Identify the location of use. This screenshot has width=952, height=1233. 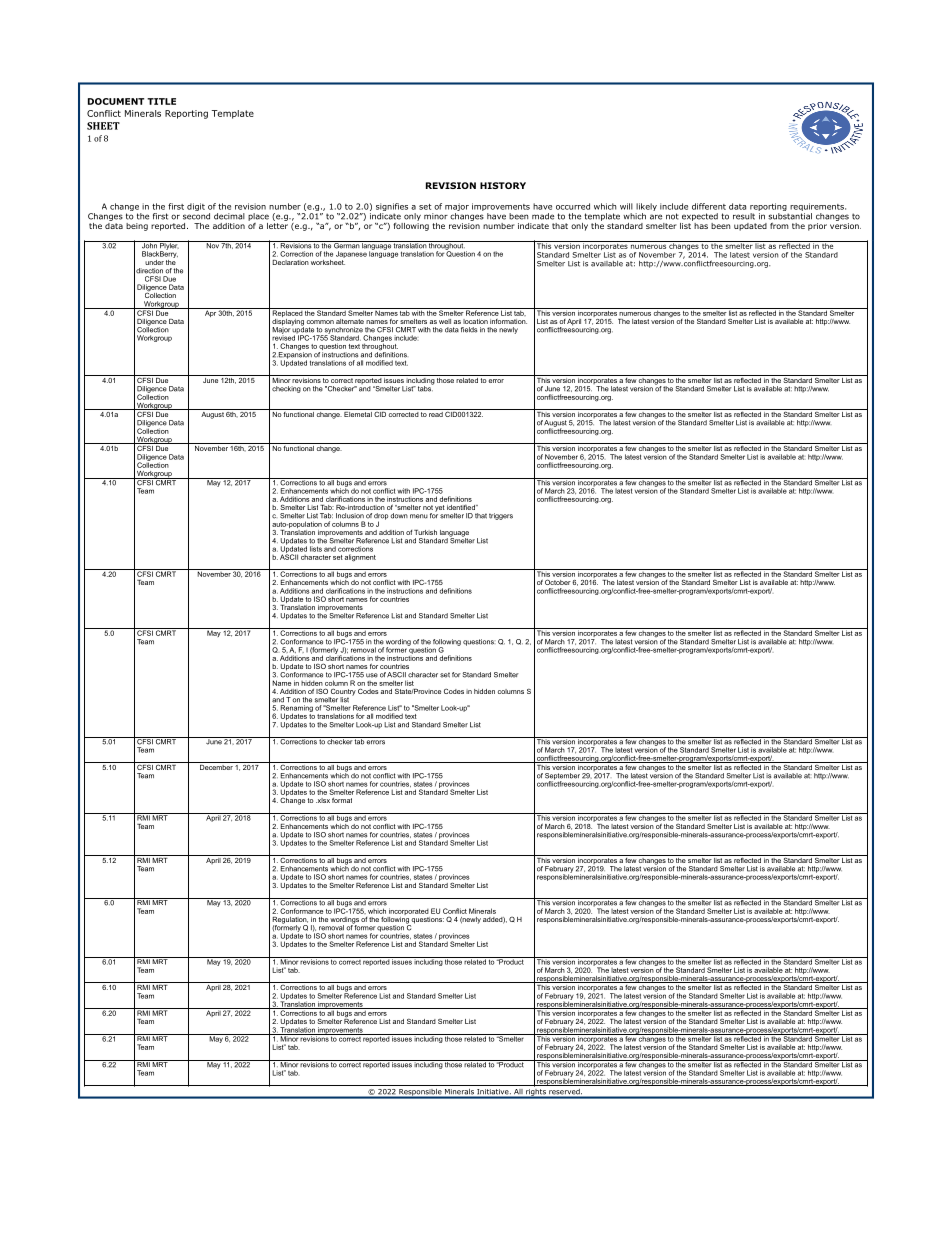
(372, 675).
